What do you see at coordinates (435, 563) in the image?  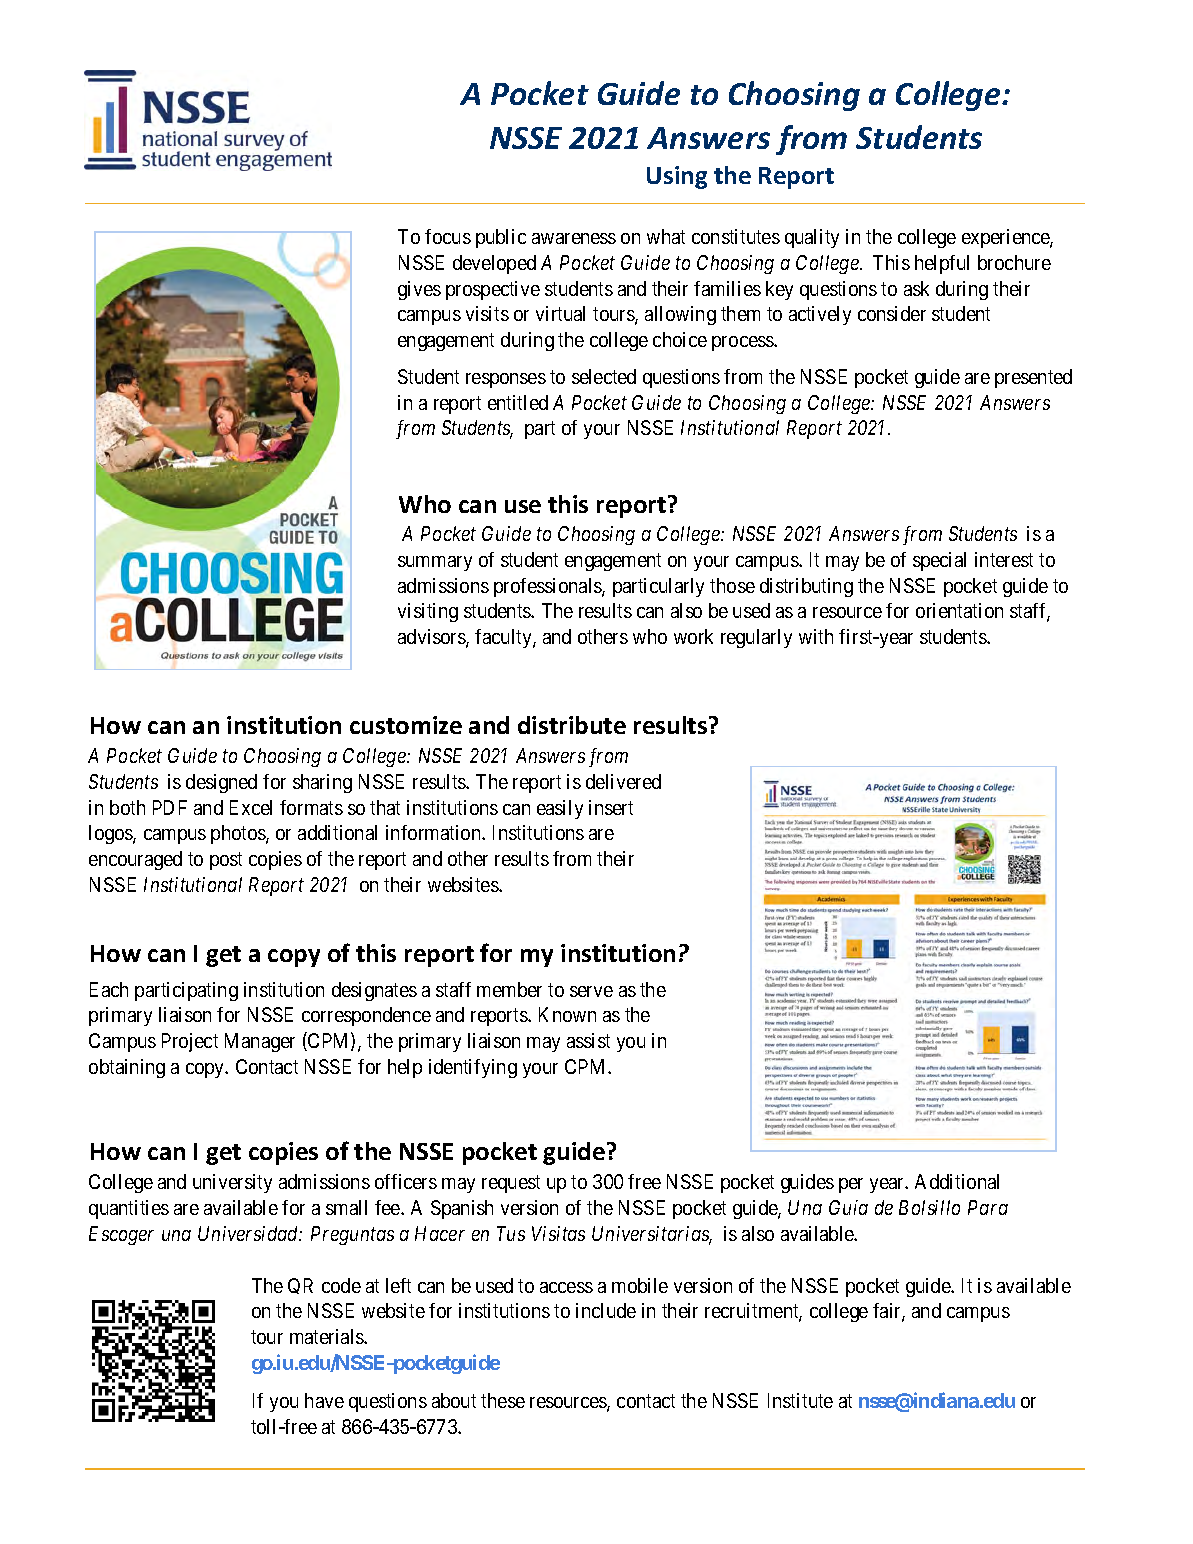 I see `summary` at bounding box center [435, 563].
